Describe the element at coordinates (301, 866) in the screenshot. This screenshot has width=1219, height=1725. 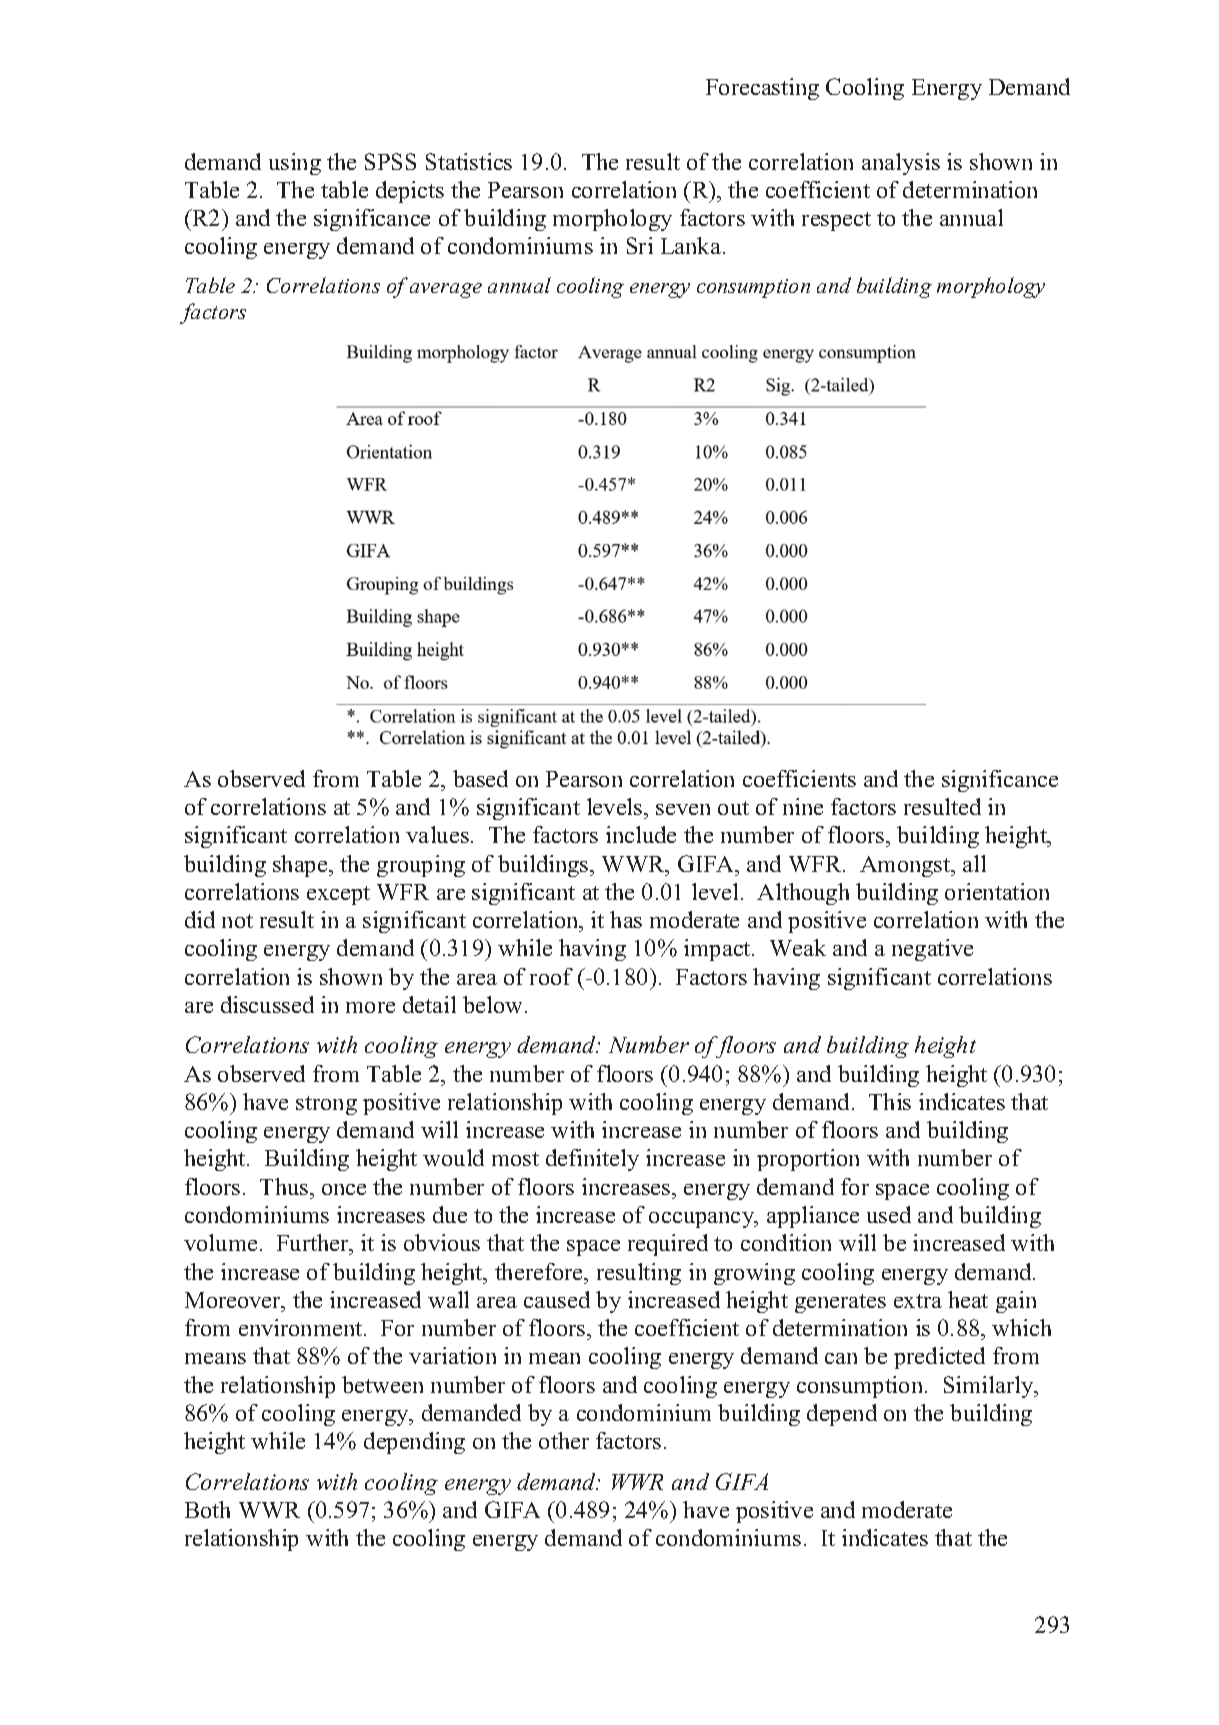
I see `shape` at that location.
